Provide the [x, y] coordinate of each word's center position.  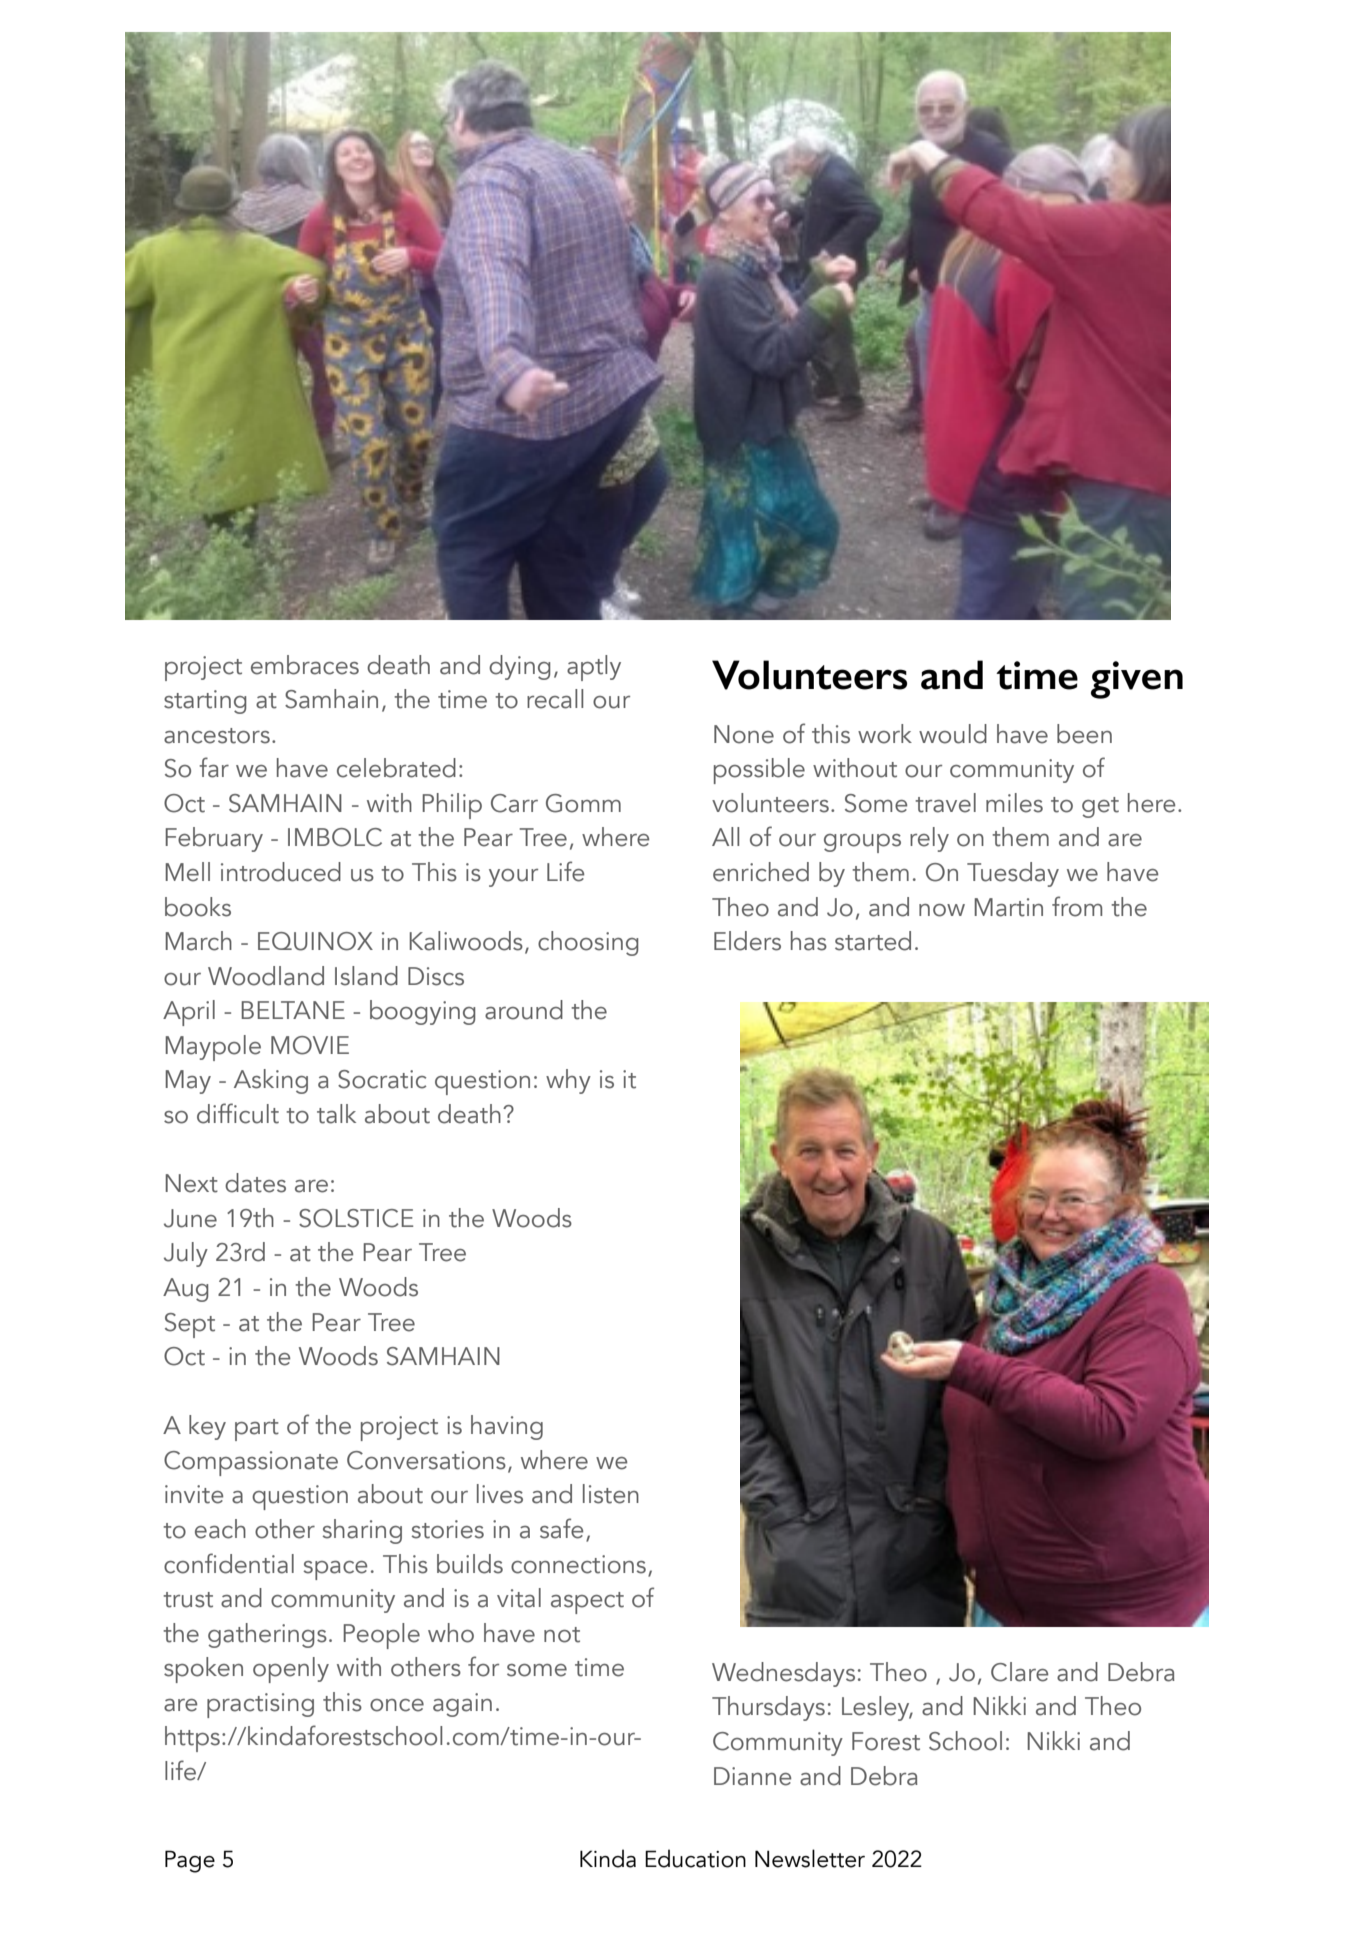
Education [695, 1858]
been [1084, 734]
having [507, 1427]
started [873, 941]
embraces [305, 665]
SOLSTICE [356, 1218]
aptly [594, 668]
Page [190, 1861]
